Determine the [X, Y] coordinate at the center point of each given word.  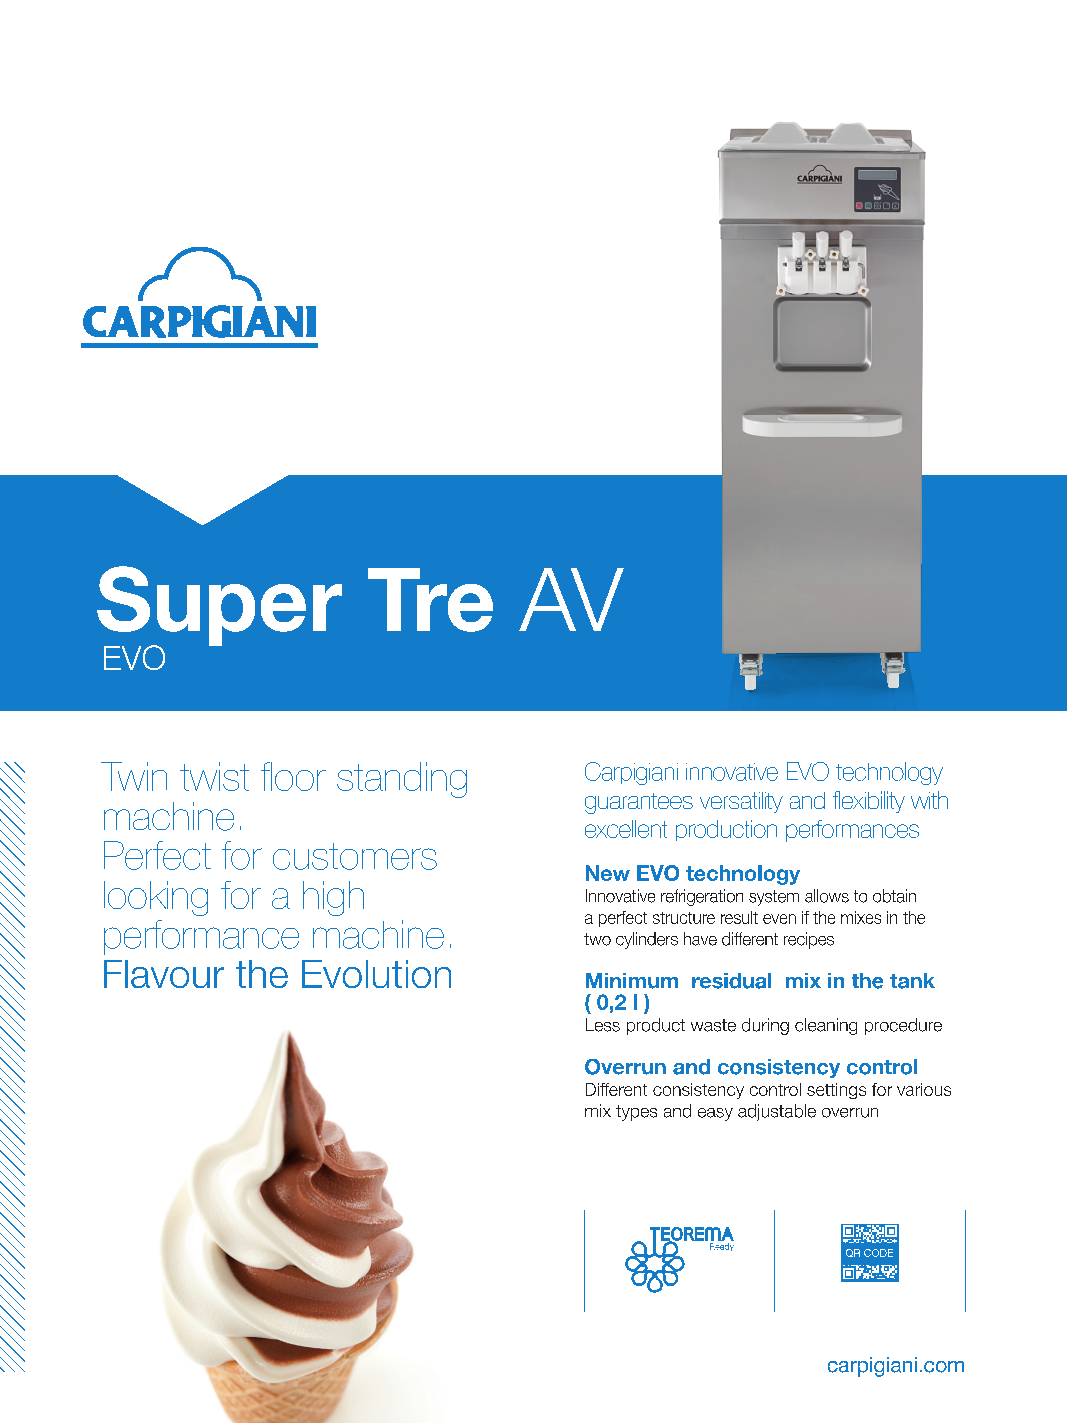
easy [715, 1114]
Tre [430, 600]
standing [402, 780]
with [929, 800]
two [597, 939]
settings [836, 1091]
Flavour [164, 974]
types [636, 1113]
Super [219, 607]
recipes [809, 940]
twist [214, 776]
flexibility [869, 802]
